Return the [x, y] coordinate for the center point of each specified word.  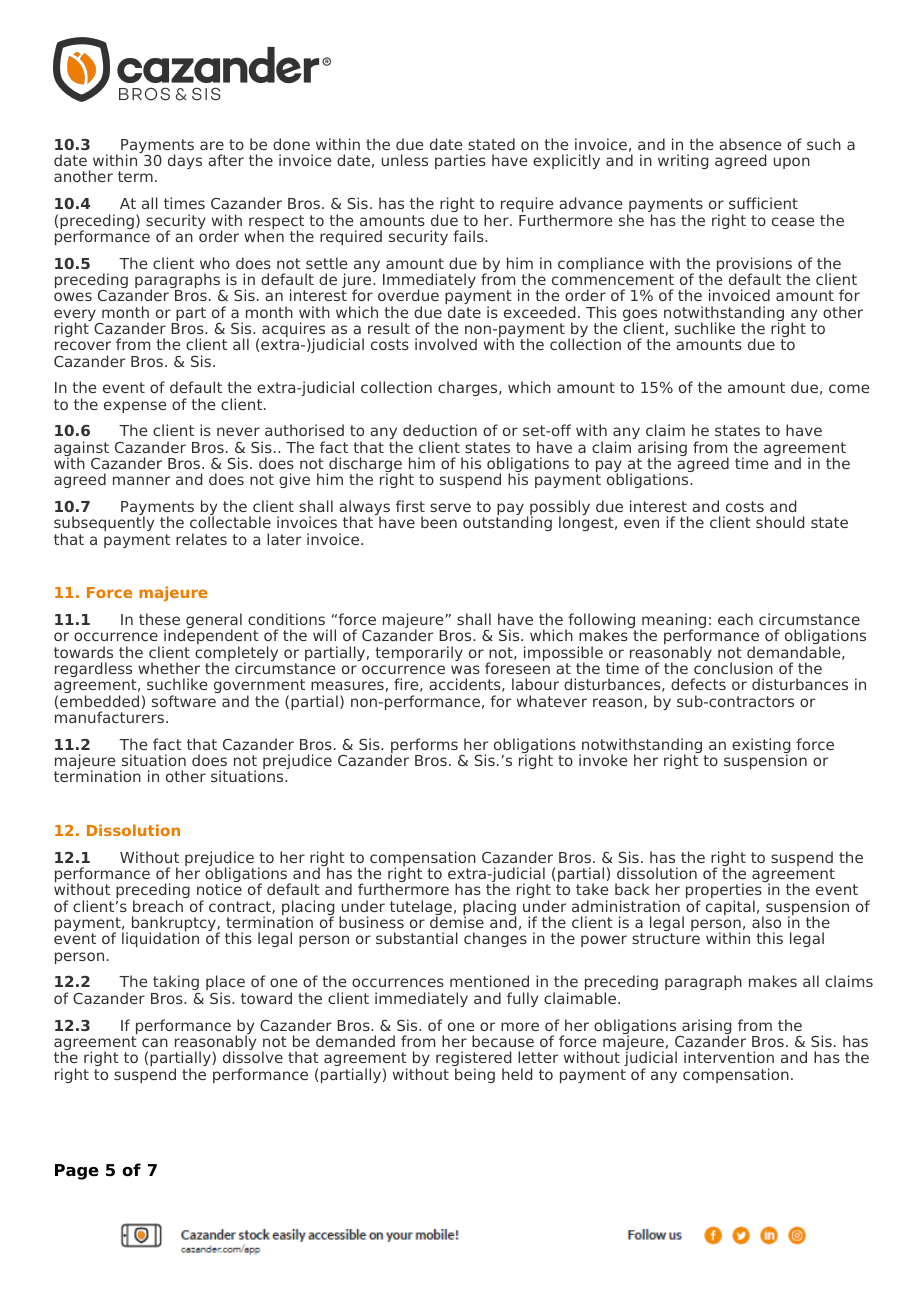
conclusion [733, 667]
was [465, 669]
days [185, 161]
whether [169, 668]
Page [77, 1172]
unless [405, 160]
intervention [729, 1057]
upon [792, 163]
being [475, 1075]
